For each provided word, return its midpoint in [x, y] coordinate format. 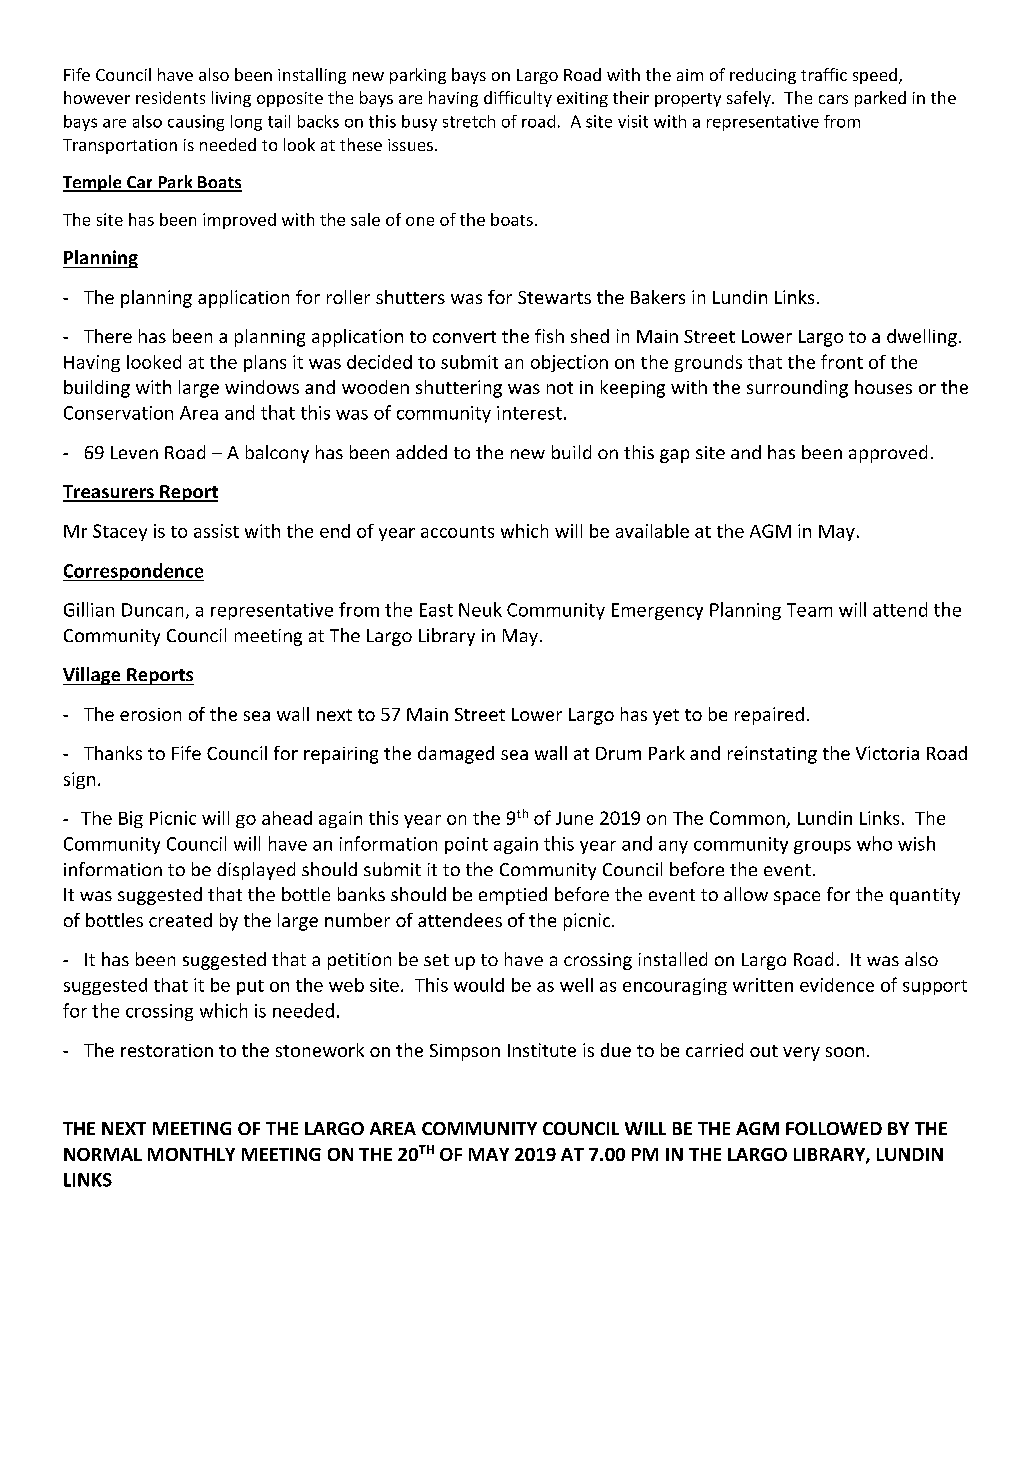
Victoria [887, 753]
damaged [456, 755]
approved [888, 454]
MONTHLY [191, 1154]
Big [131, 819]
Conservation [118, 413]
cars [833, 99]
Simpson [465, 1052]
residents [170, 97]
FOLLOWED [834, 1128]
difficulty [518, 99]
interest [529, 413]
